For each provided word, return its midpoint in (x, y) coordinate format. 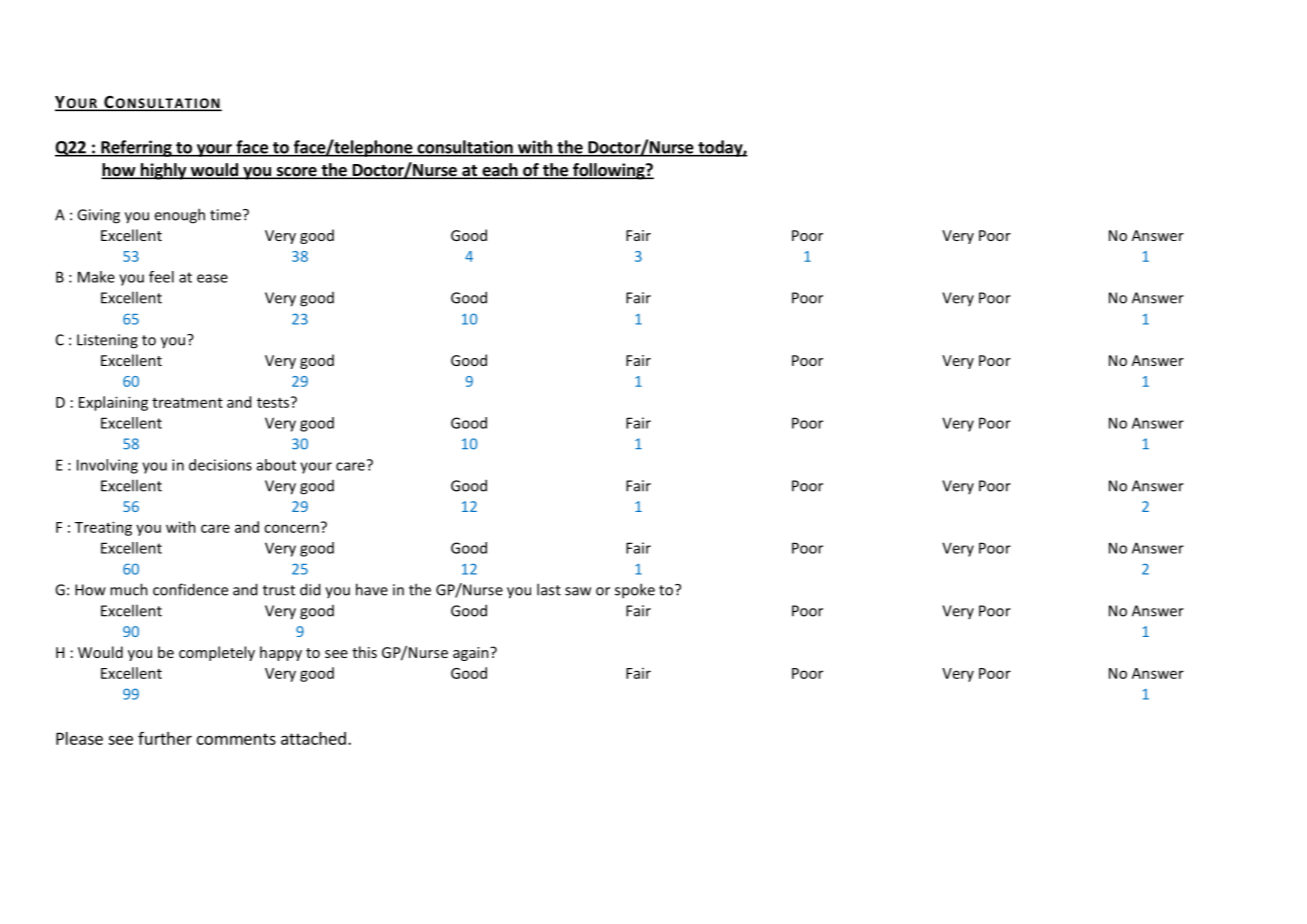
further (165, 738)
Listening (107, 341)
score (296, 173)
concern (291, 528)
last (549, 589)
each (500, 171)
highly (163, 171)
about (276, 465)
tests (273, 403)
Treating (103, 528)
